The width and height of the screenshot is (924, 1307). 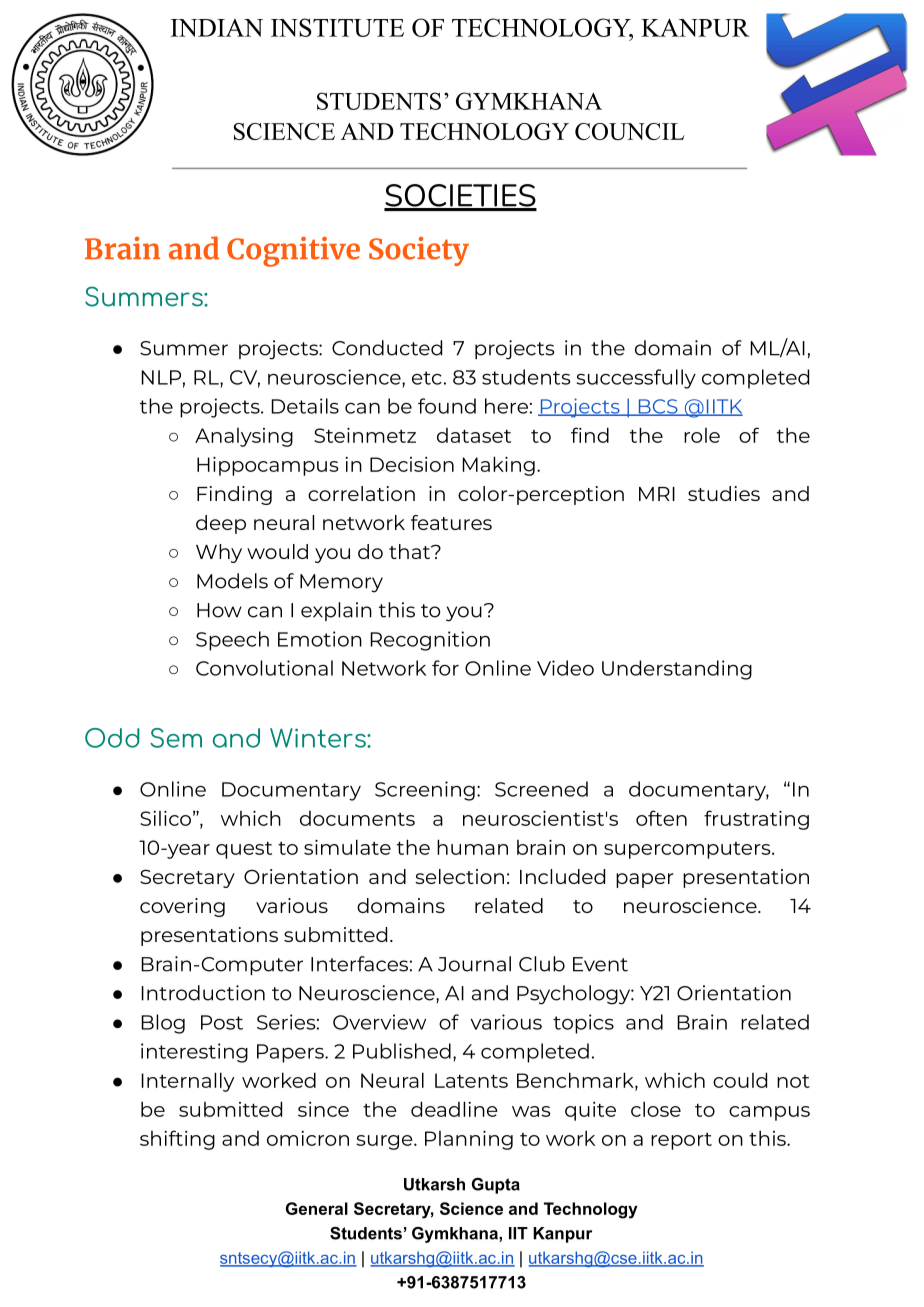 What do you see at coordinates (244, 437) in the screenshot?
I see `Analysing` at bounding box center [244, 437].
